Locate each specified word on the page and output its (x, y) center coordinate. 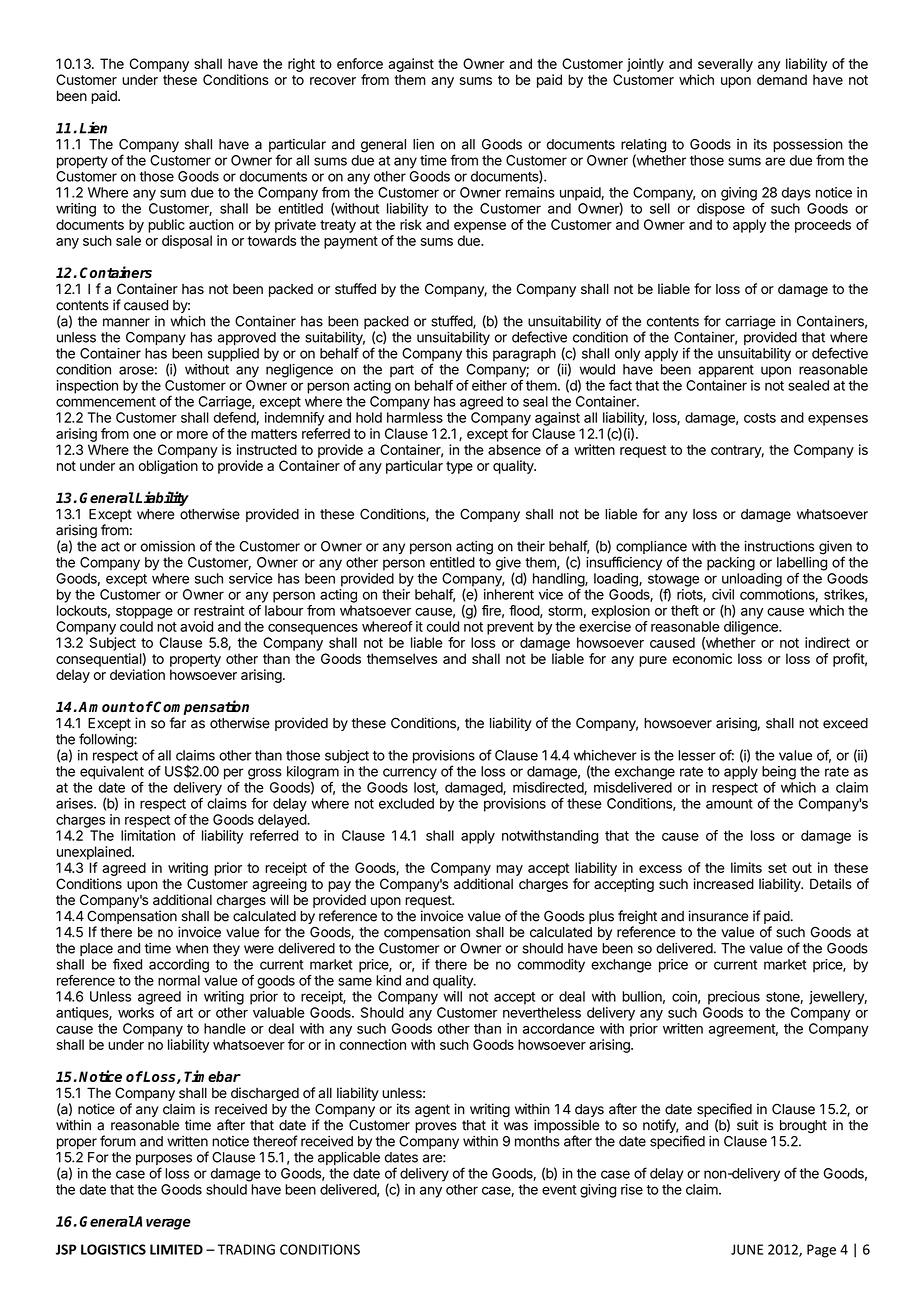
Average (162, 1223)
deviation (137, 674)
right (301, 65)
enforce (360, 63)
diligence (752, 628)
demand (782, 79)
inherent (509, 594)
